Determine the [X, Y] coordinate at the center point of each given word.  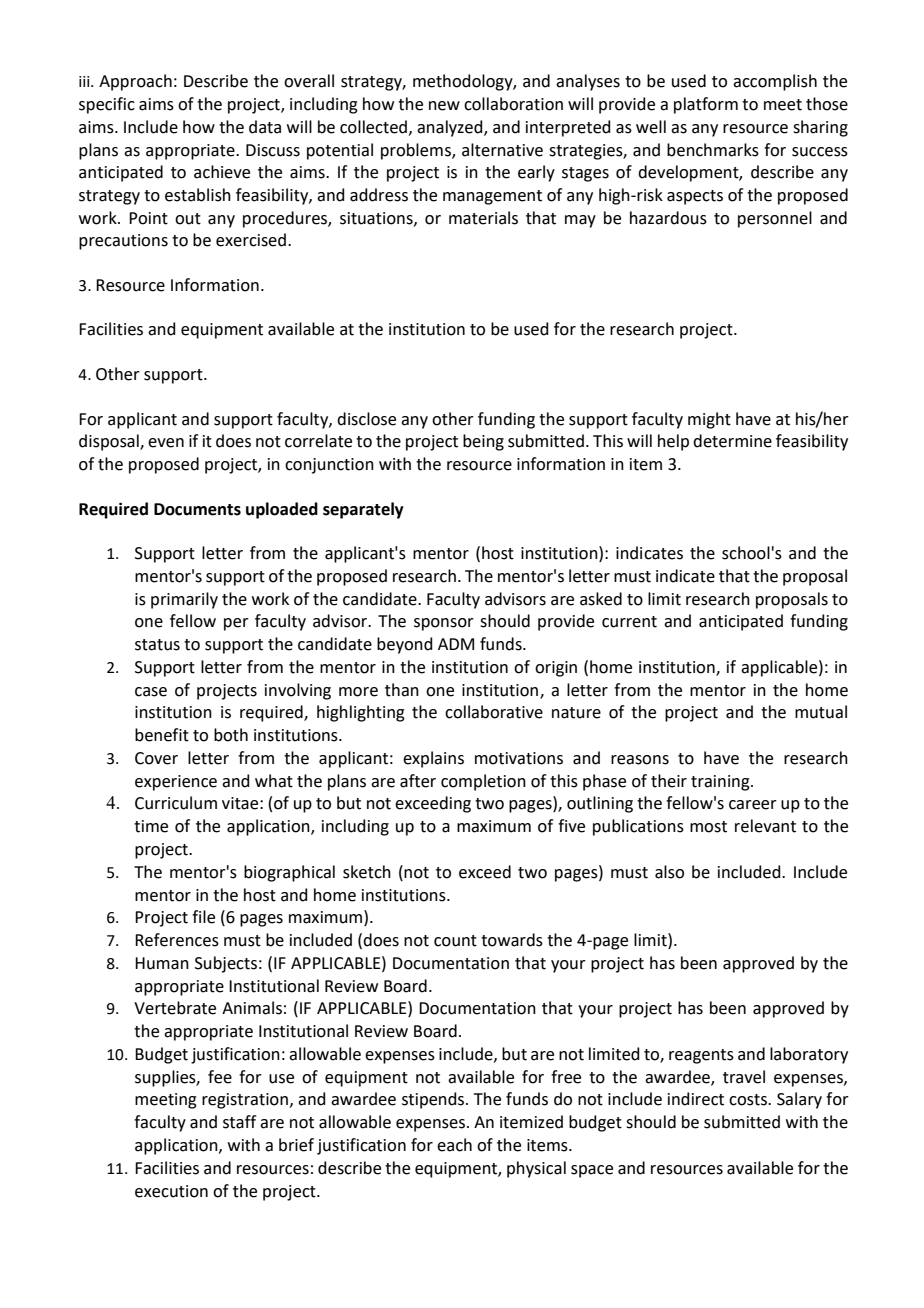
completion [483, 782]
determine [732, 441]
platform [706, 105]
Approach [135, 82]
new [444, 106]
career [753, 805]
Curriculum [176, 803]
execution [171, 1191]
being [483, 442]
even [166, 443]
